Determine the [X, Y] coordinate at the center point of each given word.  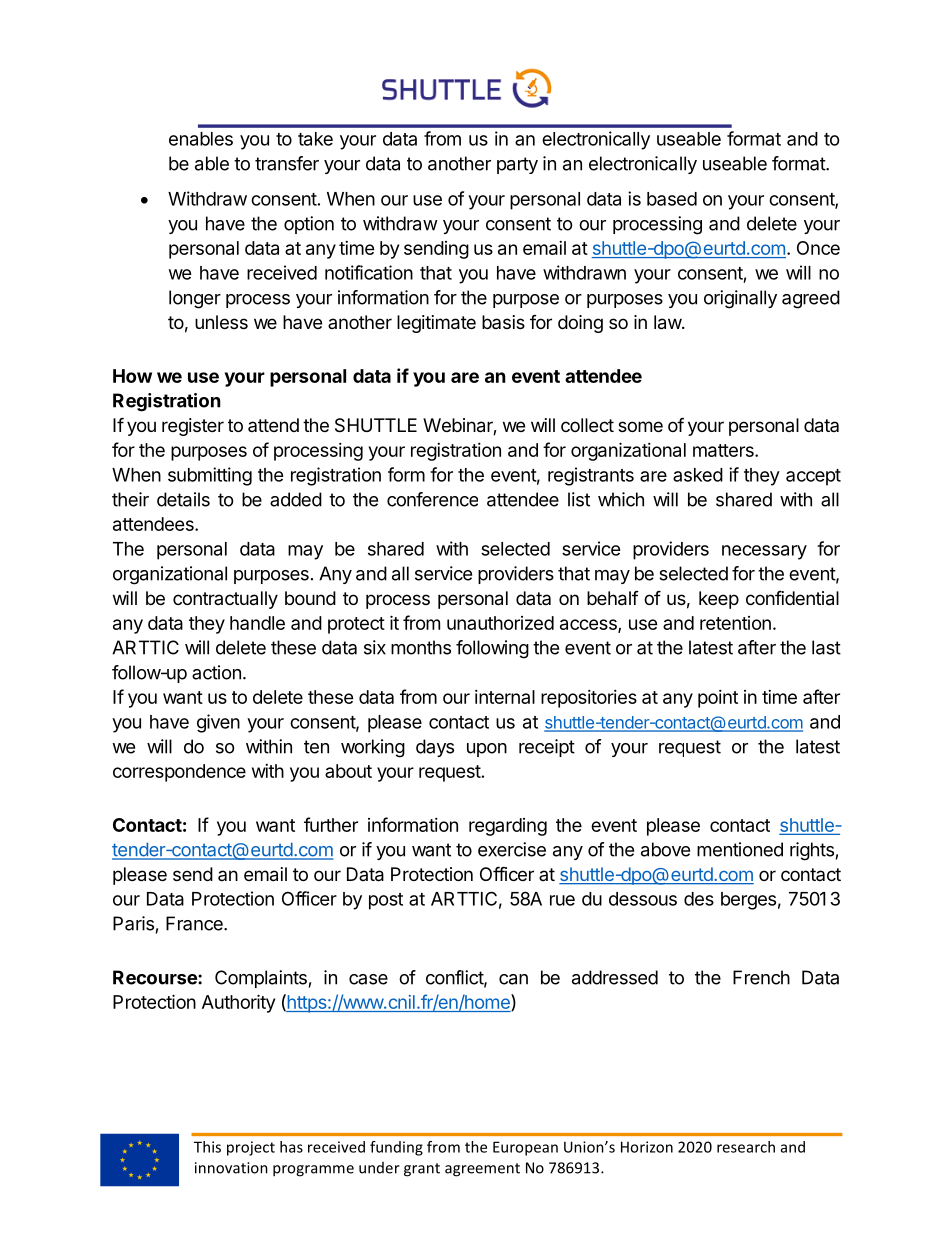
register [193, 427]
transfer [287, 163]
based [672, 199]
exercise [512, 849]
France [195, 923]
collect [587, 425]
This [207, 1147]
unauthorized [500, 623]
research [746, 1147]
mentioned [740, 849]
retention [735, 623]
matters [724, 450]
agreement [482, 1170]
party [517, 165]
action [216, 672]
